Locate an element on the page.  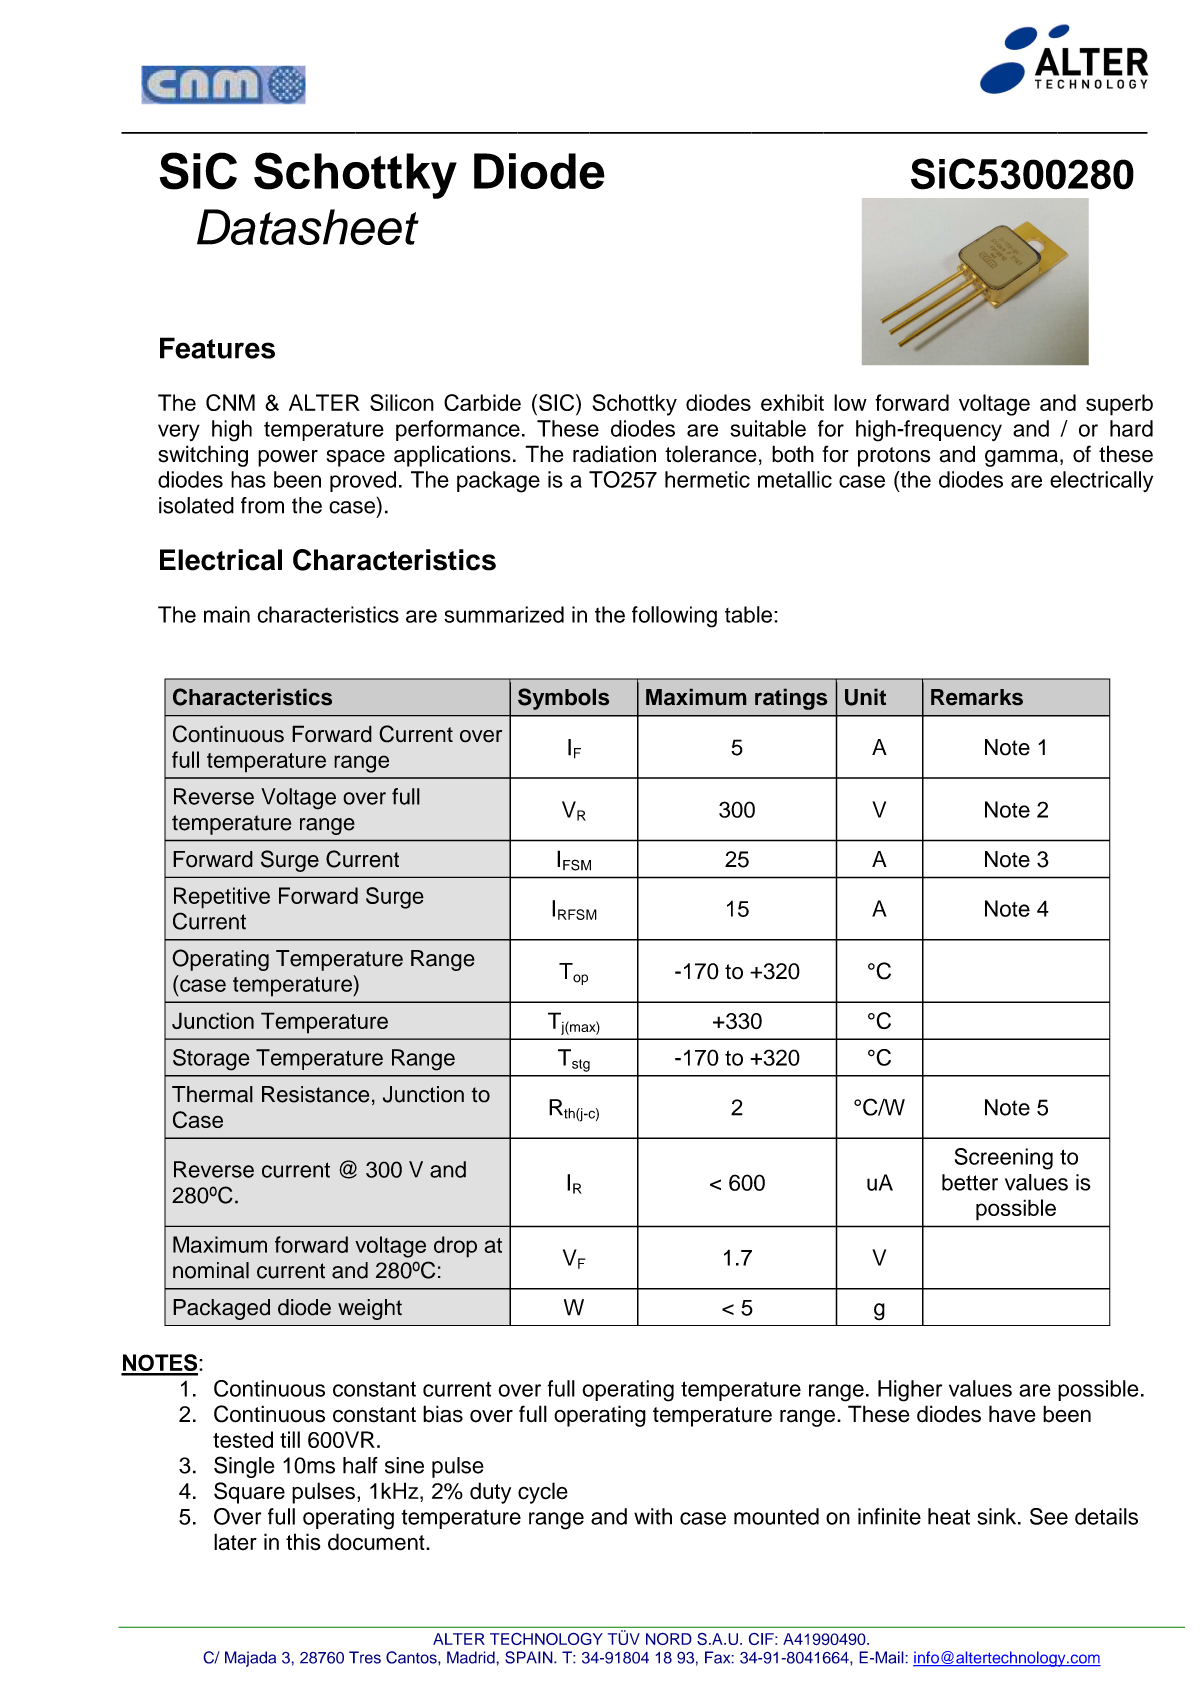
superb is located at coordinates (1119, 405).
